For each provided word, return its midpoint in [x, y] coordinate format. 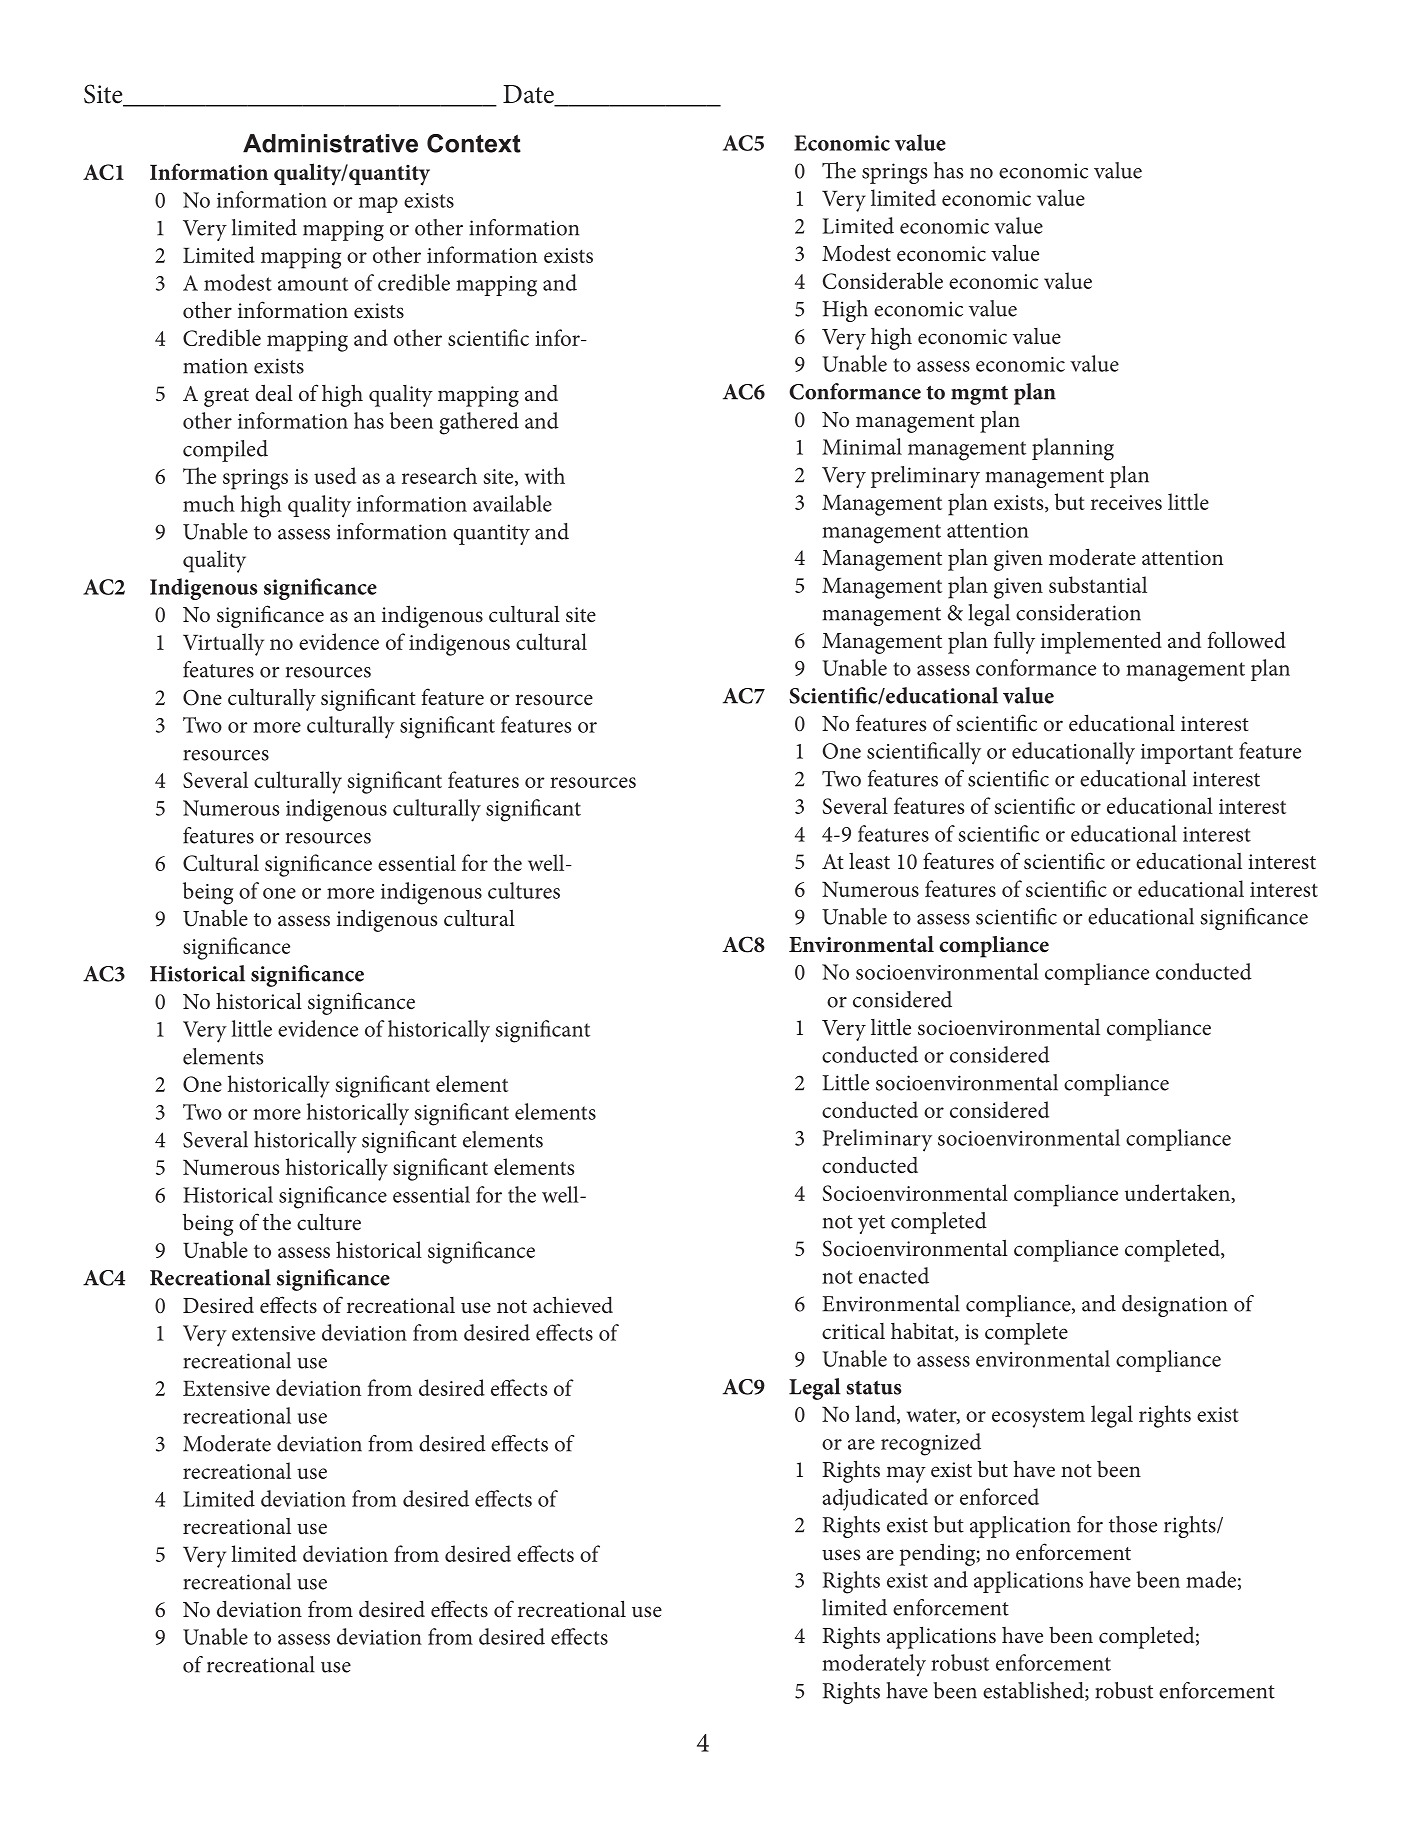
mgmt [979, 395]
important [1187, 754]
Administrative [330, 143]
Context [474, 143]
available [512, 503]
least [869, 861]
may [906, 1474]
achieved [573, 1305]
